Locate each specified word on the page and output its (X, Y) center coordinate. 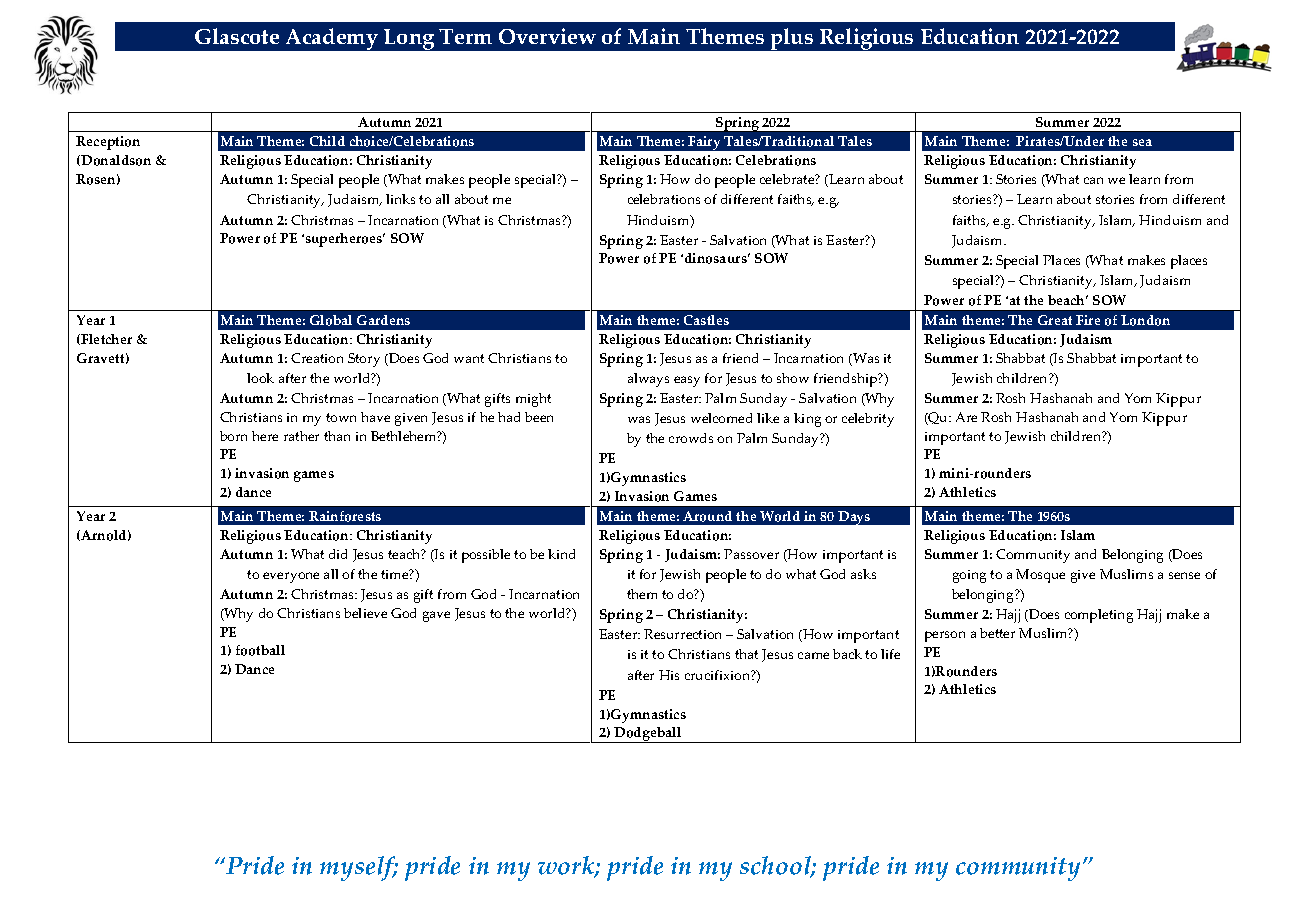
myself (359, 868)
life (890, 654)
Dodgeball (648, 735)
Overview (547, 36)
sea (1142, 142)
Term (465, 36)
